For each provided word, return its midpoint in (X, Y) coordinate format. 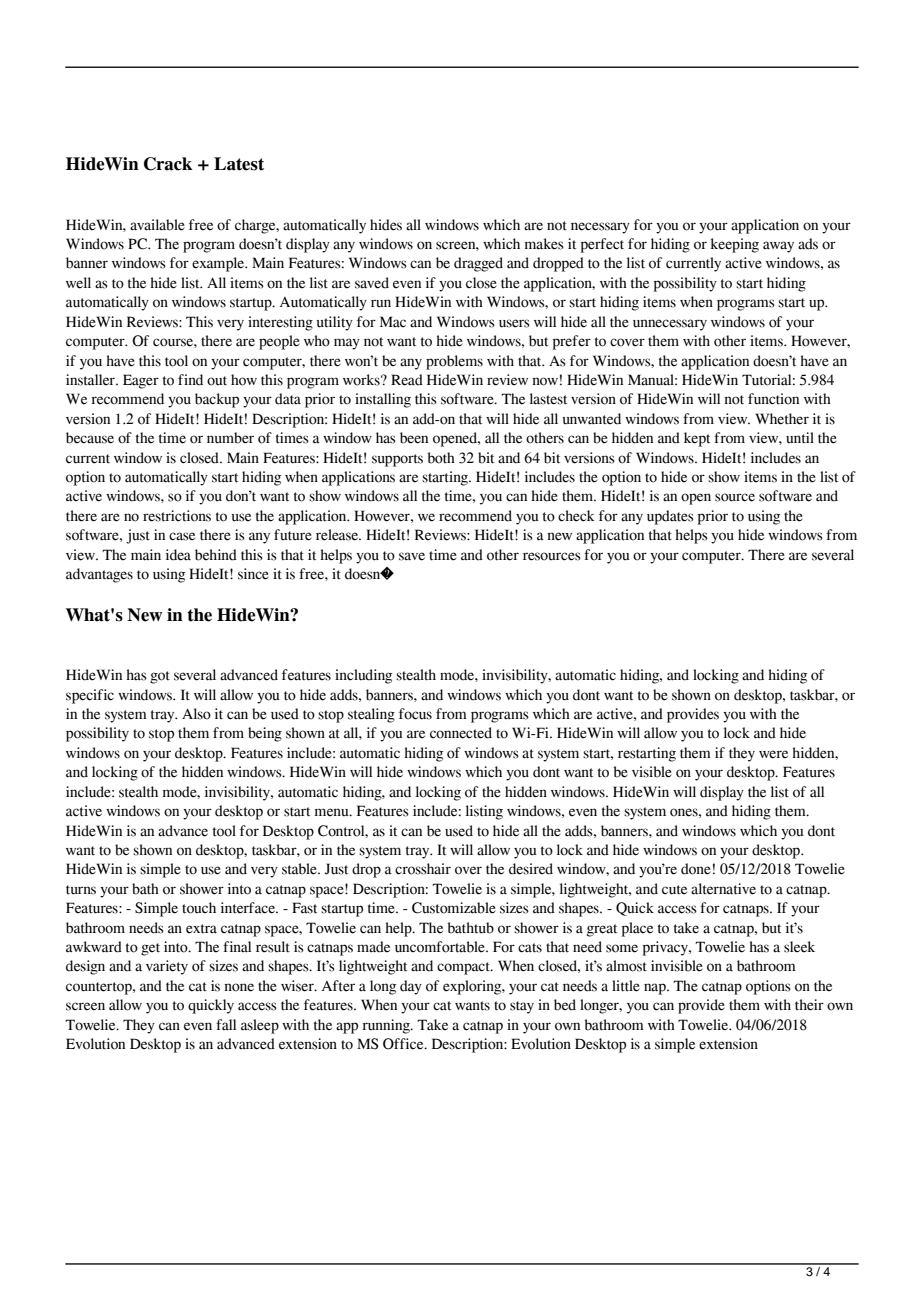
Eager (141, 381)
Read (407, 380)
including (363, 676)
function (773, 399)
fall (226, 1025)
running (387, 1026)
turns (81, 890)
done (696, 869)
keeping (735, 245)
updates (670, 517)
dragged (478, 264)
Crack (168, 164)
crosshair (423, 869)
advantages (99, 575)
